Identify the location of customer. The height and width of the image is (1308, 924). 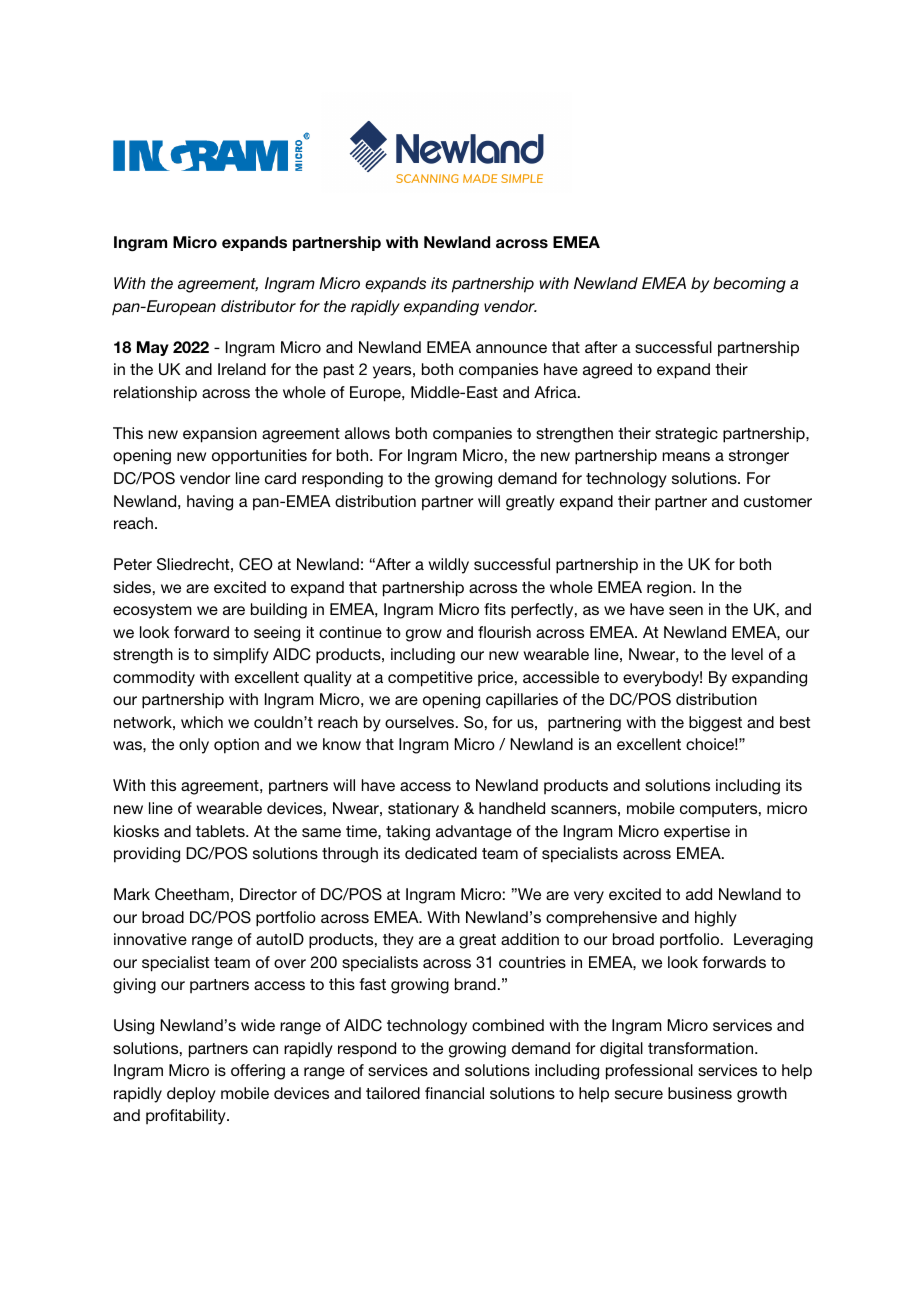
(778, 501).
